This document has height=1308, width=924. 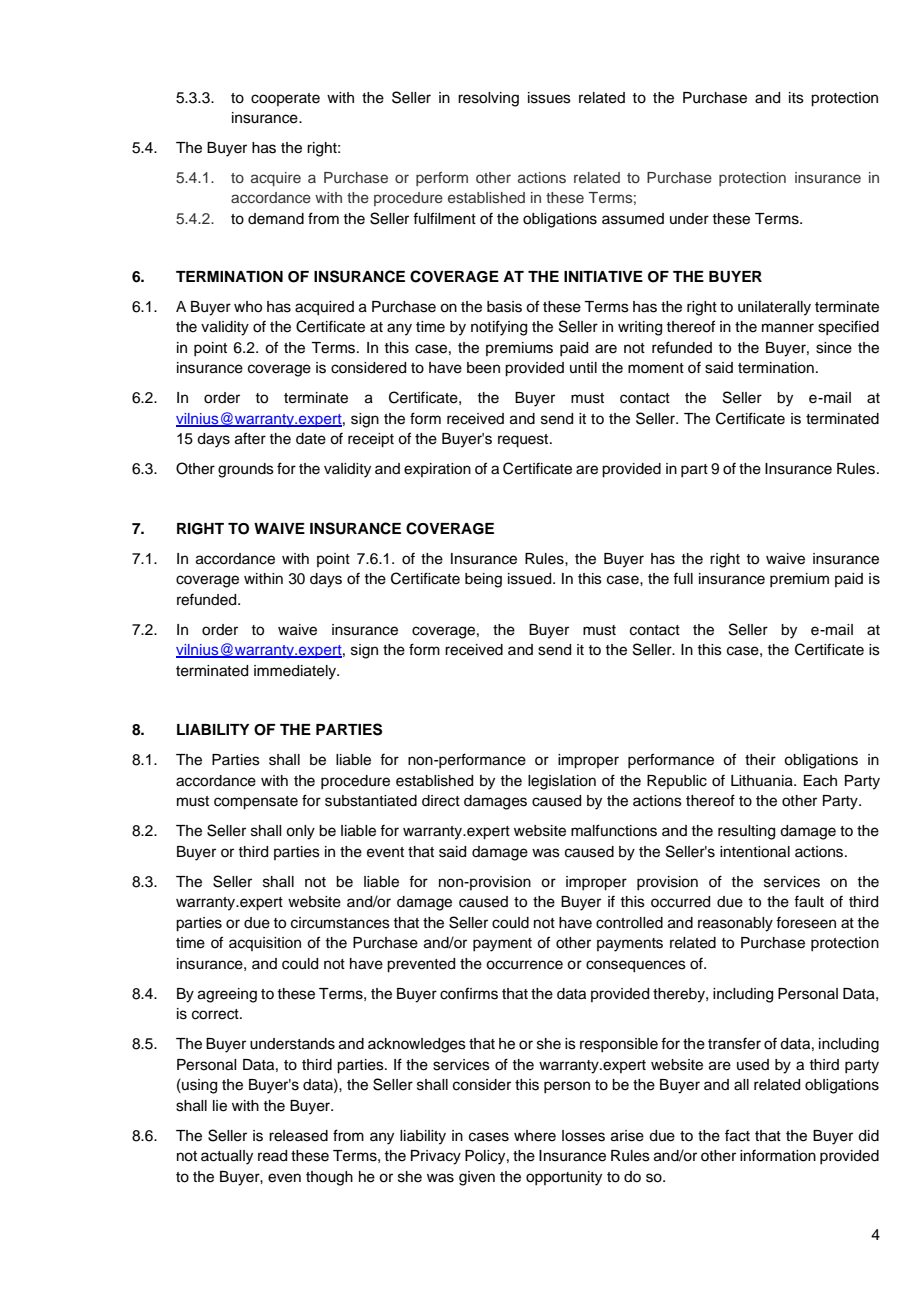 I want to click on immediately, so click(x=296, y=672).
